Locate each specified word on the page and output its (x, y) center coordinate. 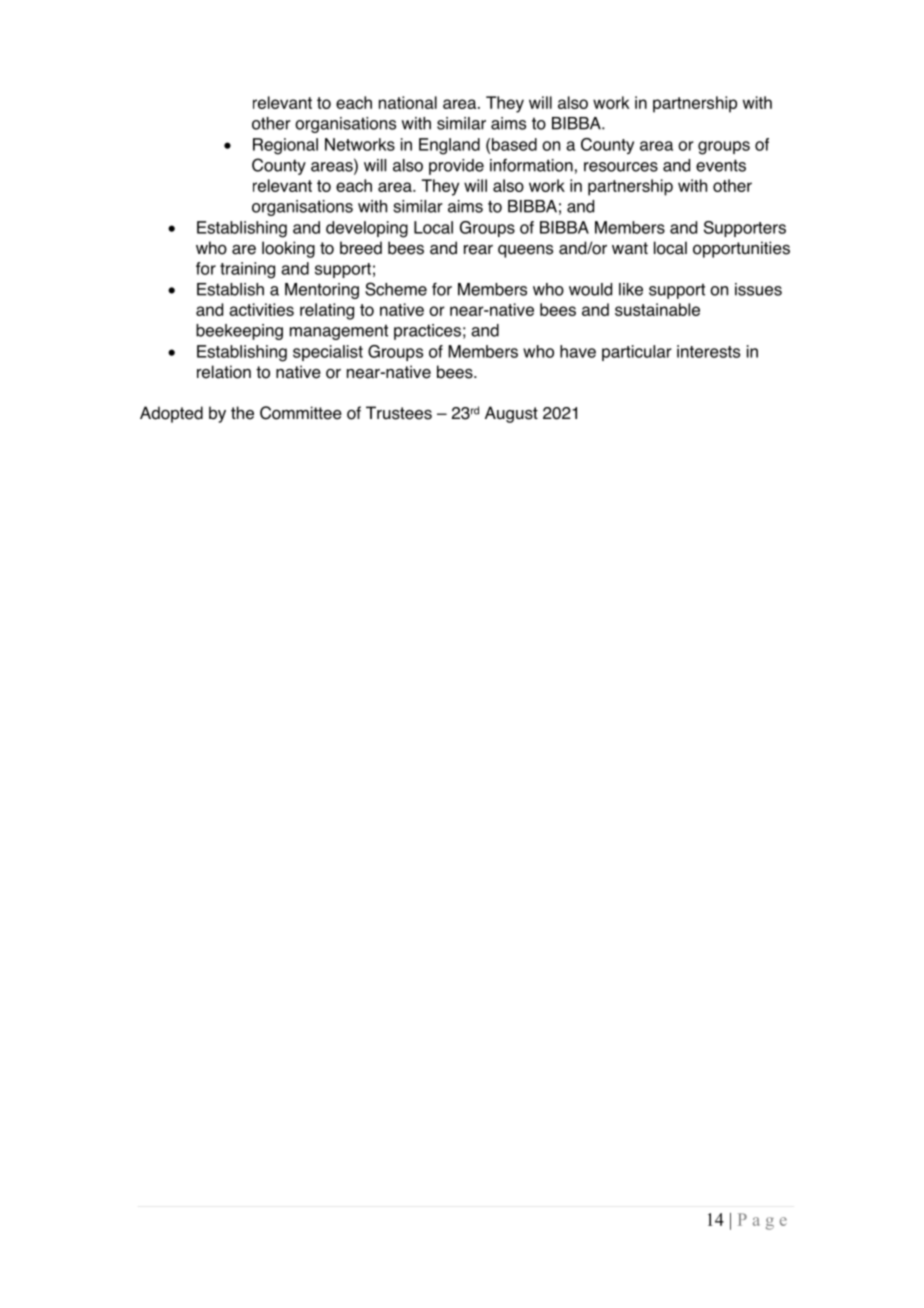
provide (456, 167)
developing (367, 229)
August (511, 414)
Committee (301, 413)
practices (427, 332)
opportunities (741, 249)
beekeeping (239, 332)
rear (478, 250)
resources (621, 167)
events (721, 165)
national (408, 102)
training (247, 270)
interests (708, 351)
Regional (285, 146)
